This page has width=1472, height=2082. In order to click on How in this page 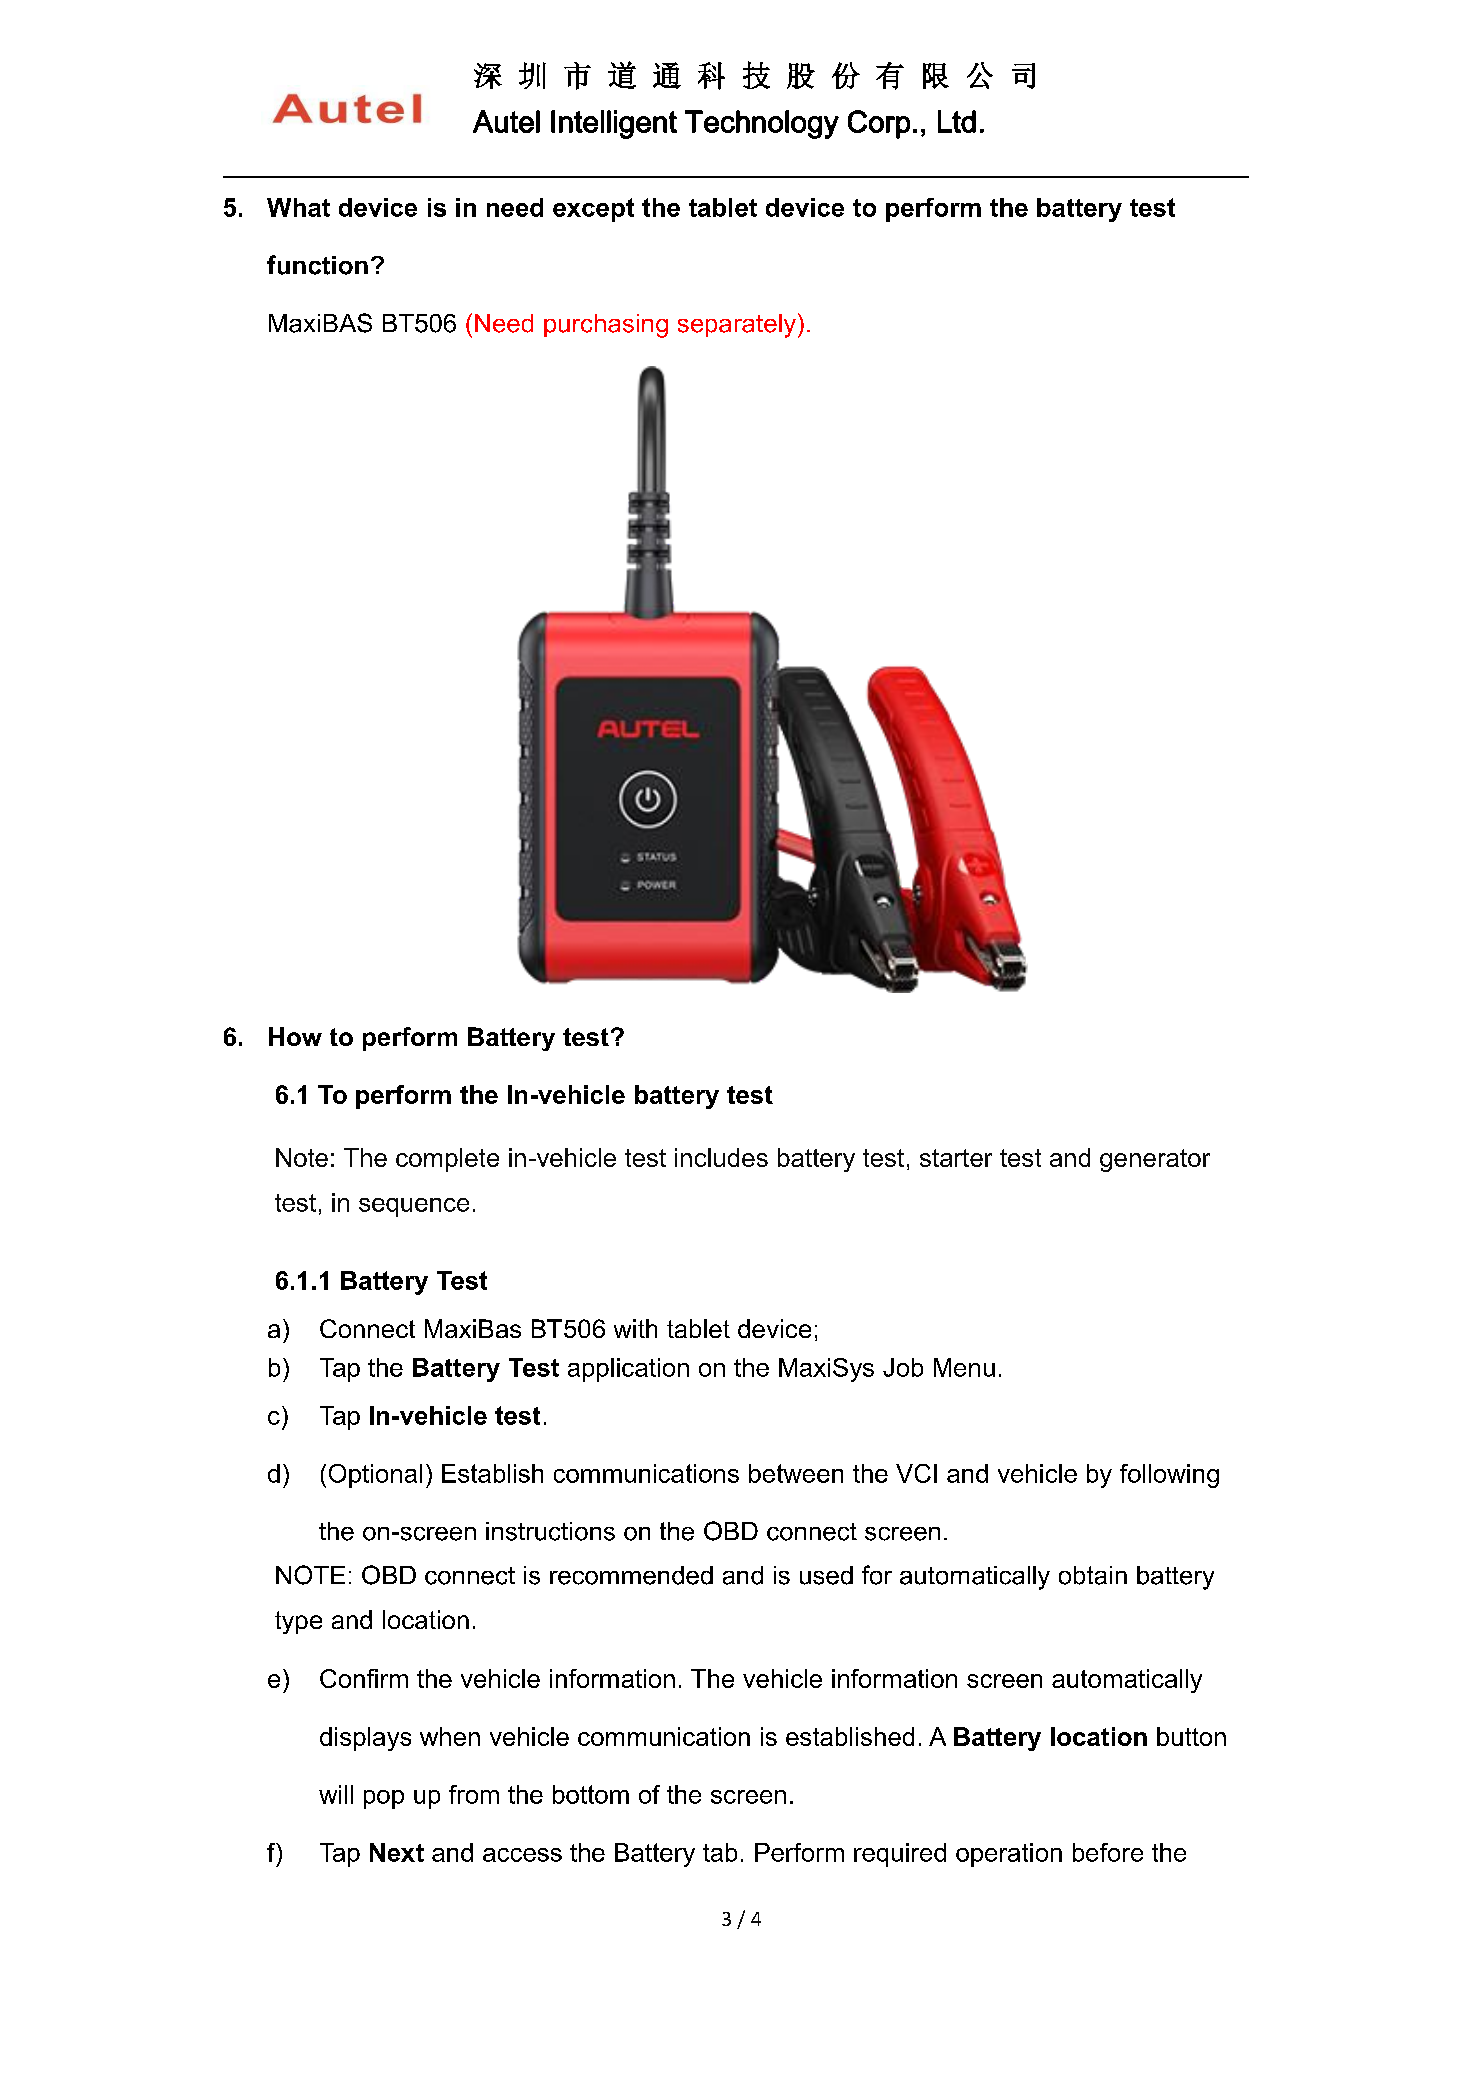, I will do `click(295, 1036)`.
